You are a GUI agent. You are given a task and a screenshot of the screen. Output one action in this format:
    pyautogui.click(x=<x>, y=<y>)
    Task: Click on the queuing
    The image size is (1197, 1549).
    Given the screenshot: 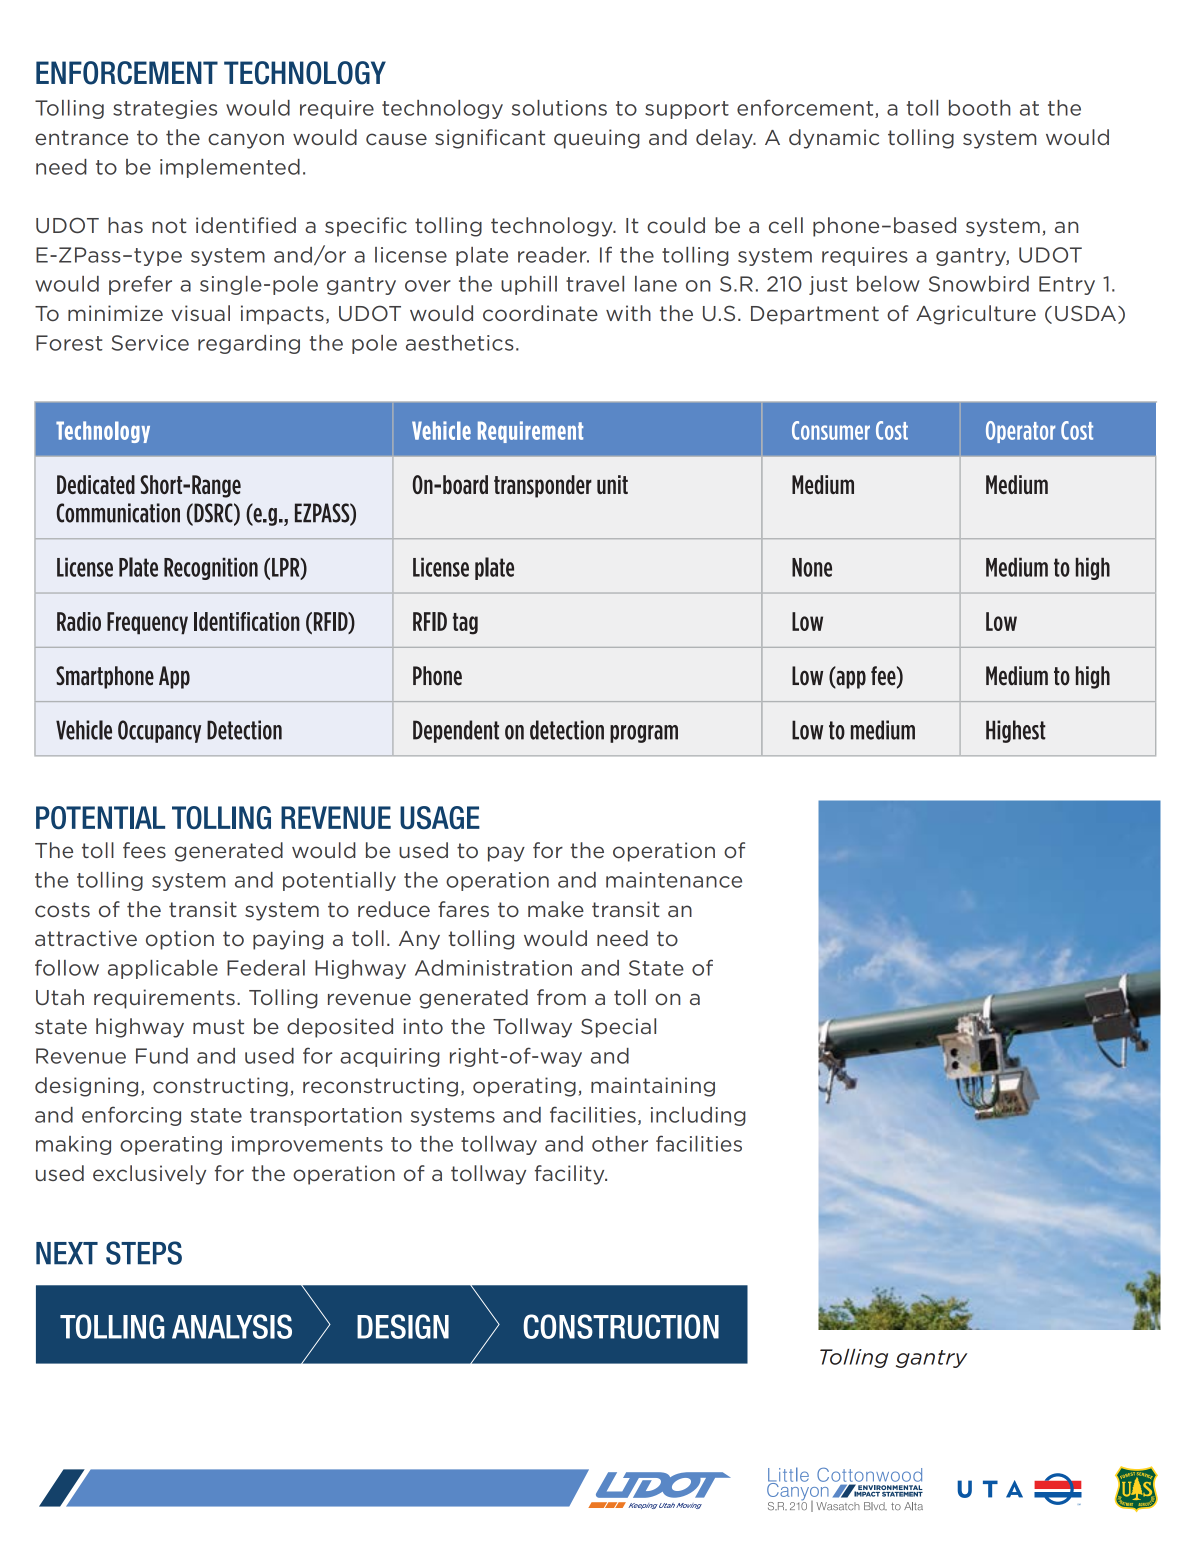 What is the action you would take?
    pyautogui.click(x=597, y=139)
